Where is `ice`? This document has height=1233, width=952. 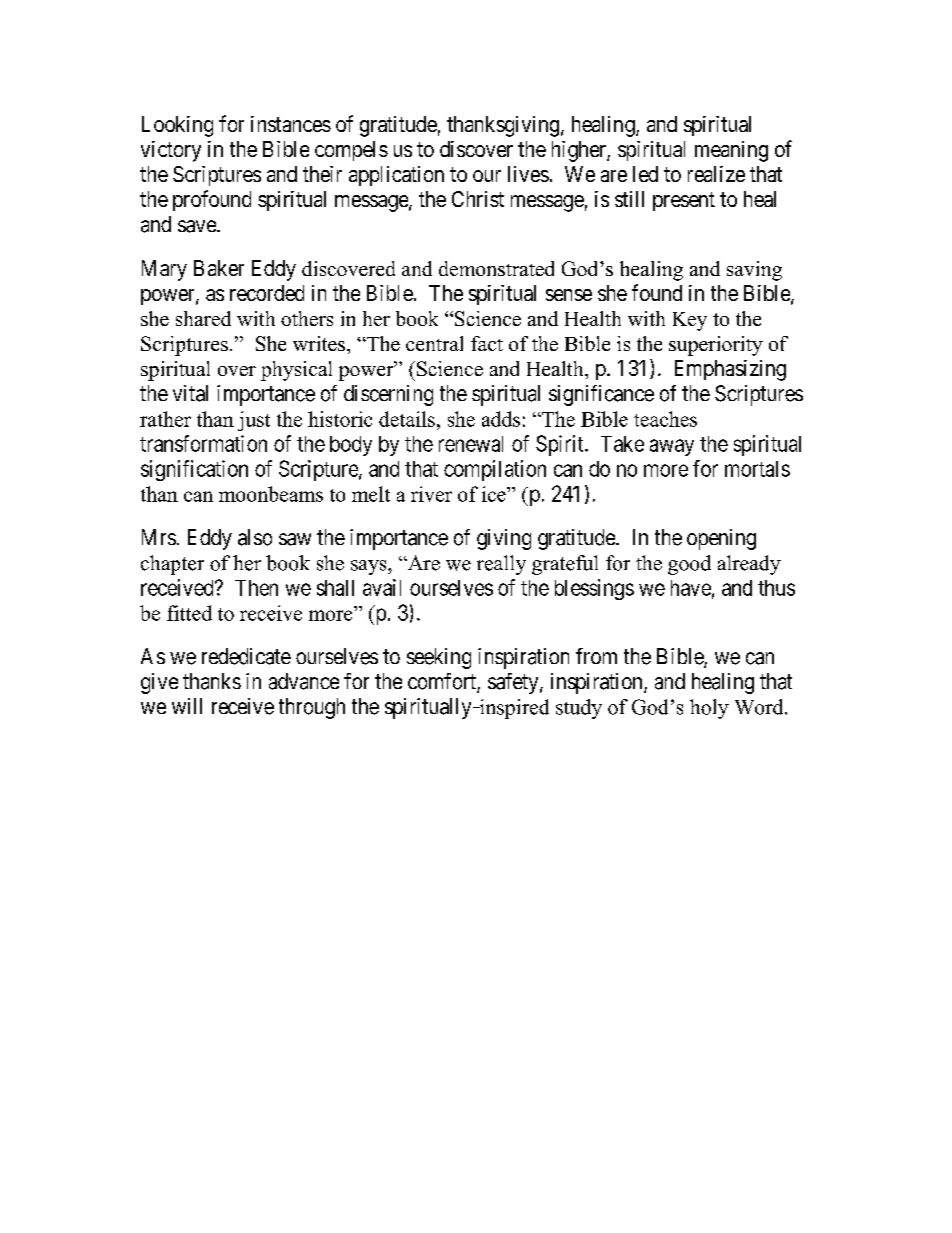
ice is located at coordinates (495, 494).
